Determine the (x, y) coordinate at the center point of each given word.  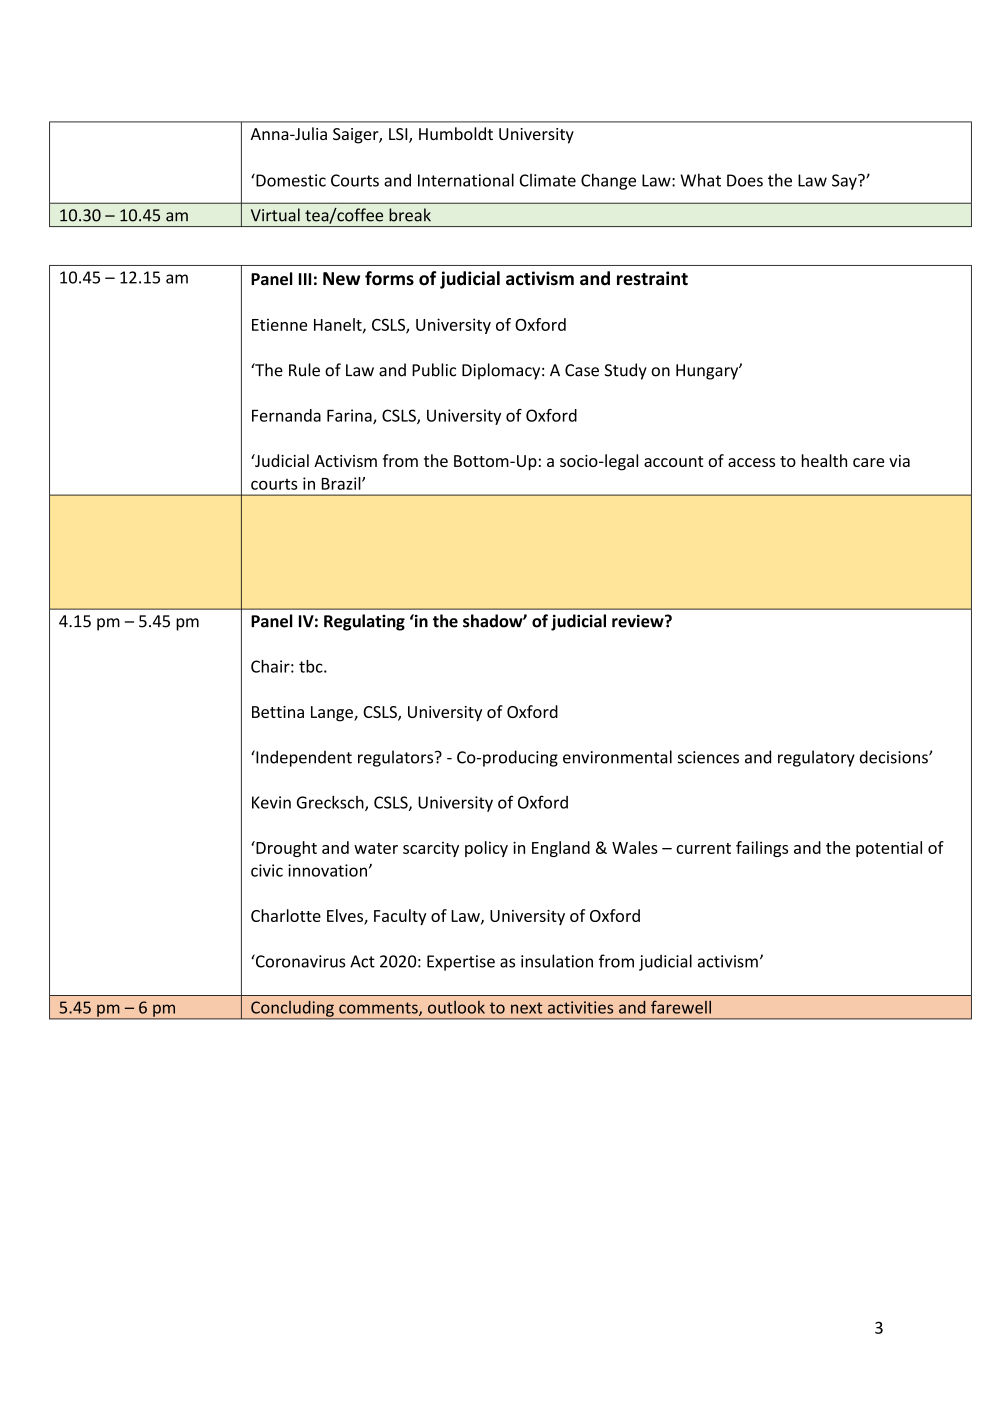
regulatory (816, 758)
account (673, 461)
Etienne (279, 324)
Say (845, 182)
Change (608, 181)
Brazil (342, 483)
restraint (652, 278)
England (561, 849)
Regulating (364, 622)
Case (582, 370)
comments (379, 1009)
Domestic (290, 180)
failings (762, 849)
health (824, 460)
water (376, 848)
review (639, 621)
